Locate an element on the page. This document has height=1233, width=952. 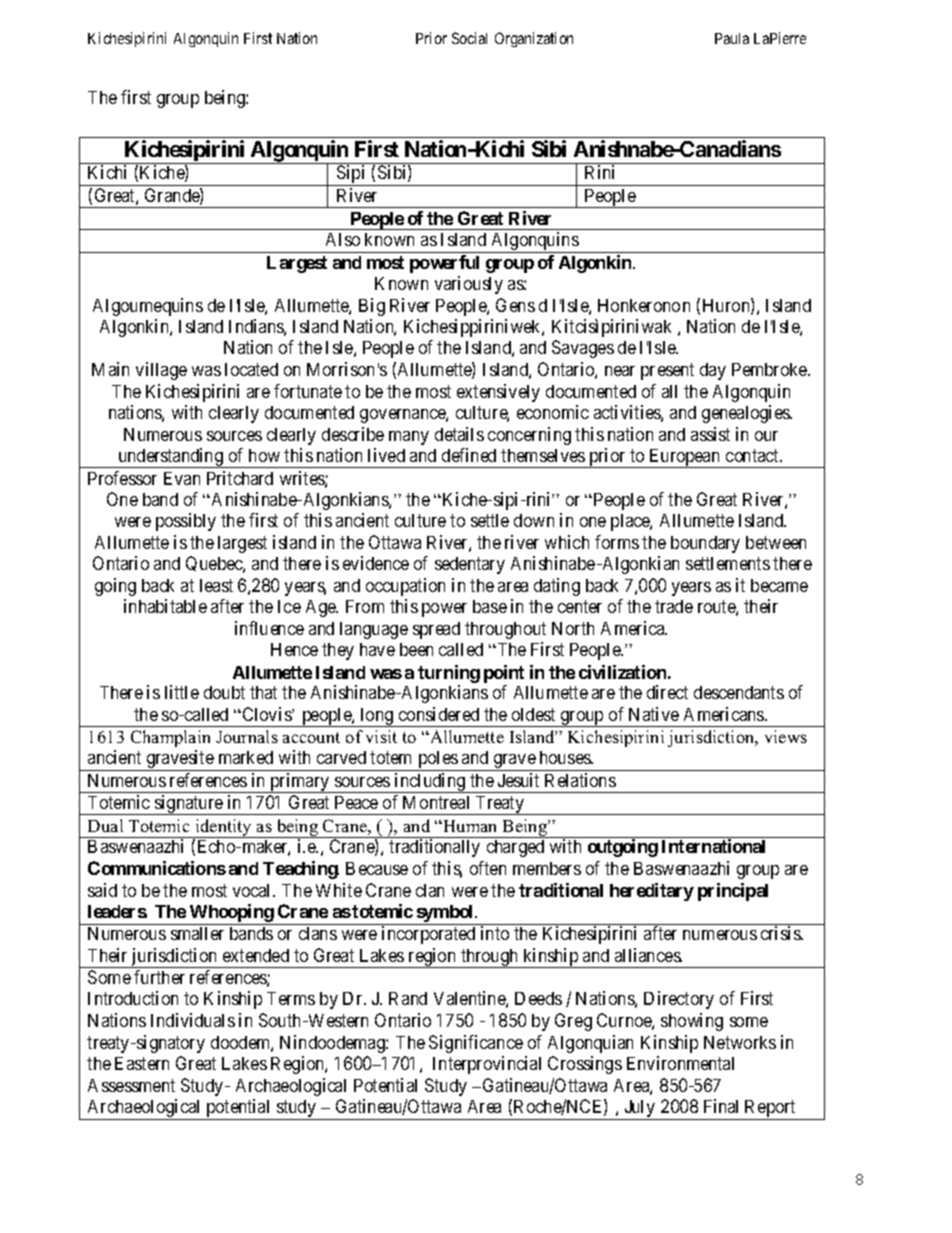
sedentary is located at coordinates (470, 565).
